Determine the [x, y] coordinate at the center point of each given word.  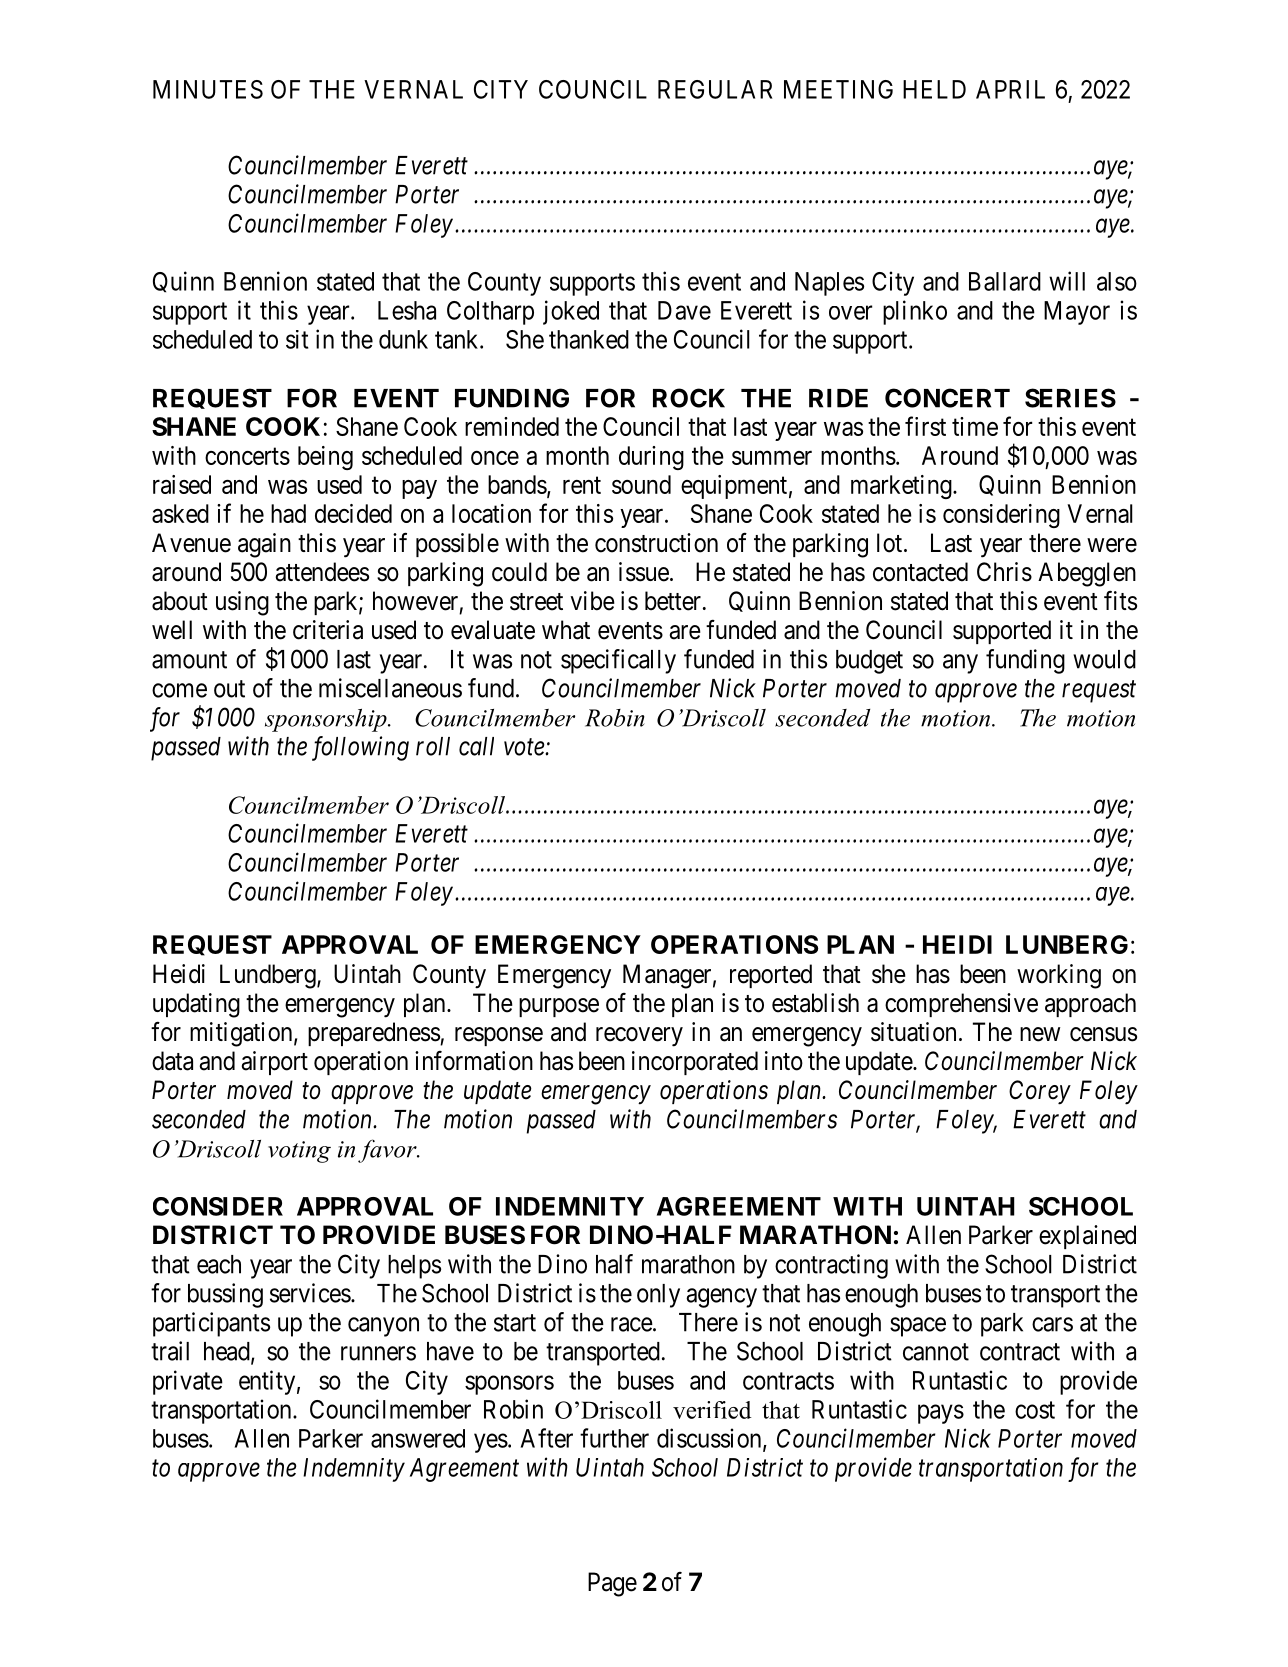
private [188, 1382]
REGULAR [715, 89]
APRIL [1010, 89]
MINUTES [208, 89]
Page [612, 1584]
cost [1035, 1410]
